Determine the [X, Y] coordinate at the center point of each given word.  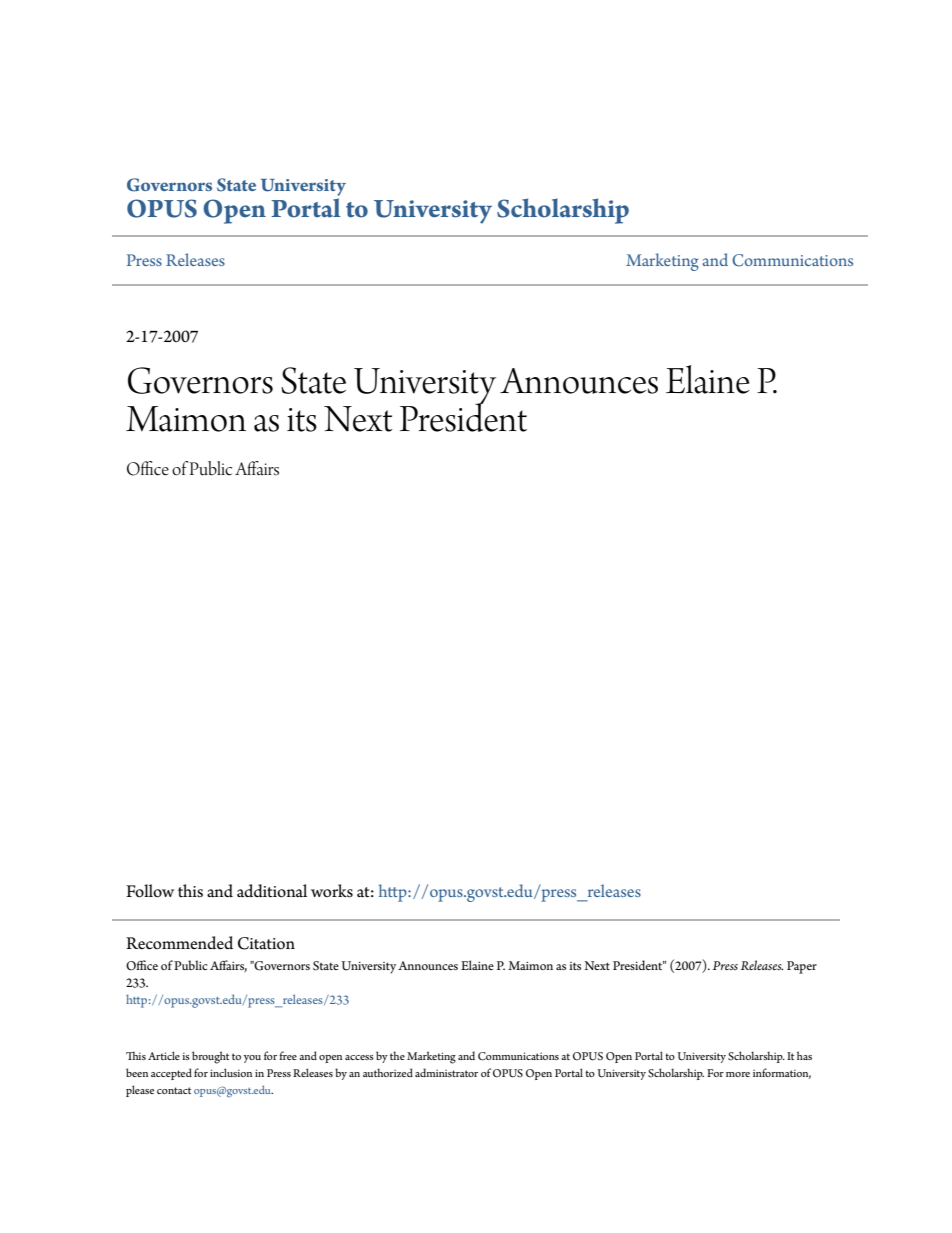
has [804, 1055]
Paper [802, 967]
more [738, 1074]
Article [164, 1055]
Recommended [179, 943]
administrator [446, 1072]
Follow [150, 891]
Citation [266, 943]
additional [272, 891]
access [359, 1057]
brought [210, 1057]
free [288, 1055]
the [397, 1055]
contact [174, 1090]
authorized [388, 1072]
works [332, 891]
